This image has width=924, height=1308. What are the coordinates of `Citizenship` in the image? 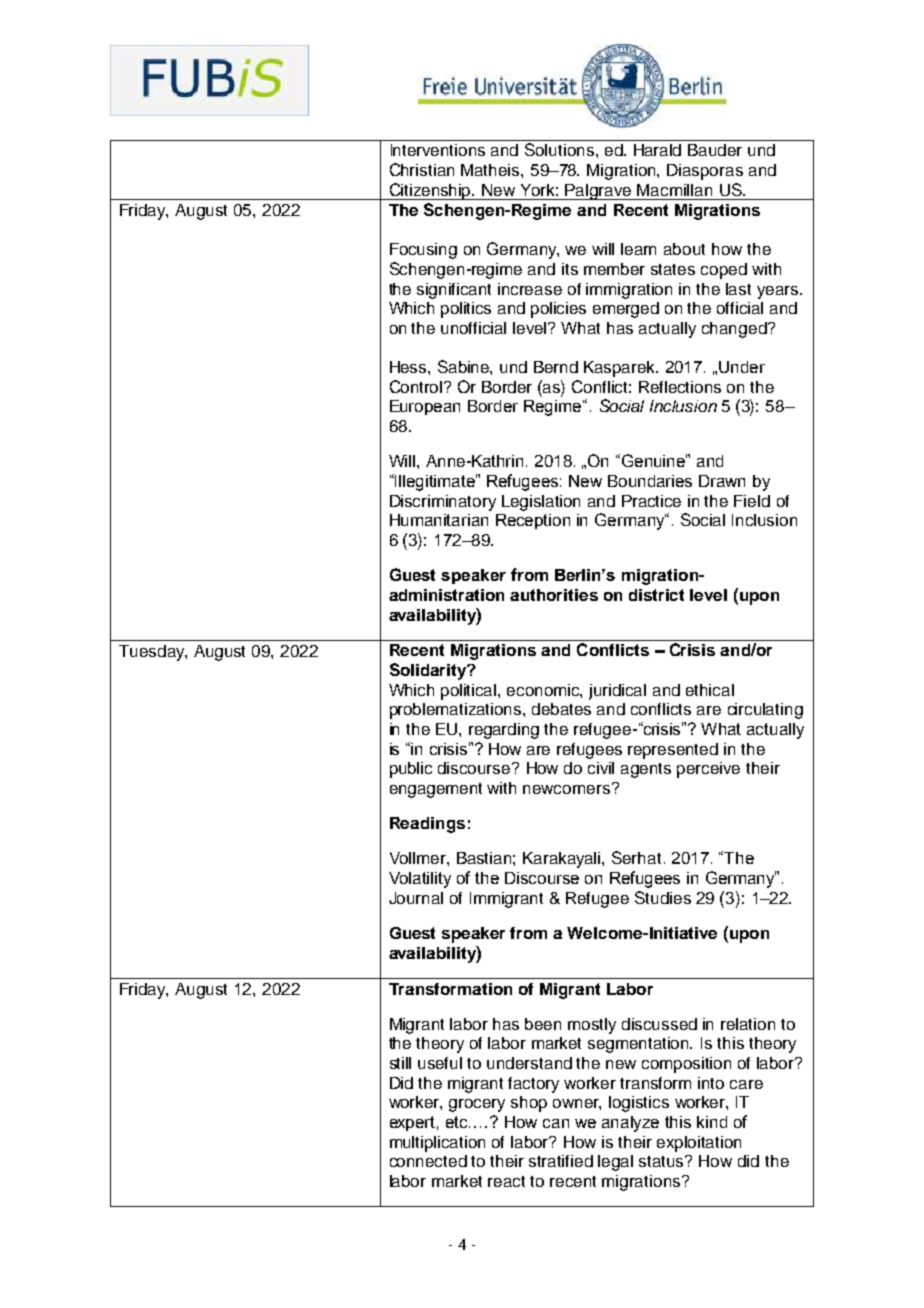 It's located at (430, 191).
